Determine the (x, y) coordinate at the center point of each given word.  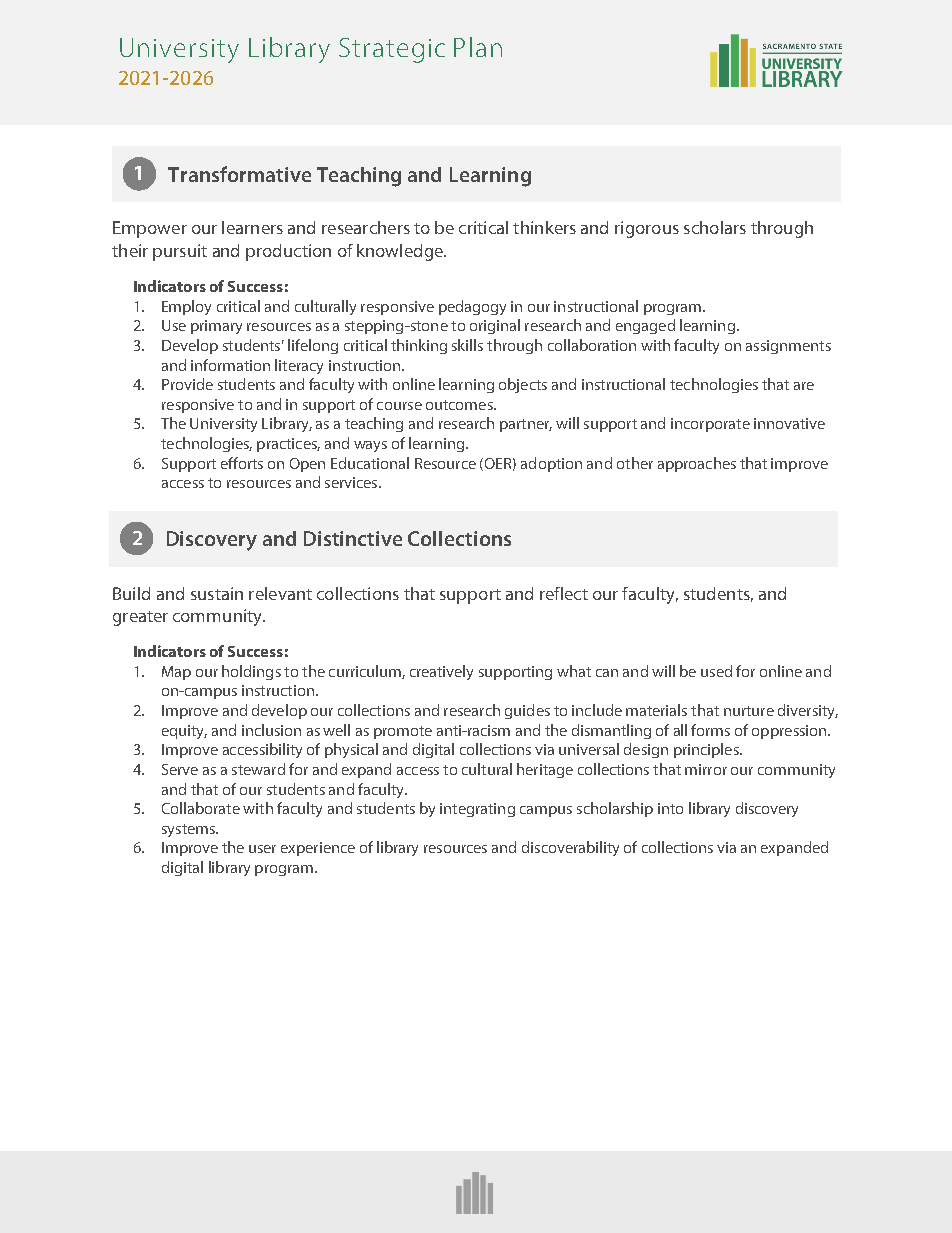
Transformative (239, 174)
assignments (788, 347)
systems (189, 830)
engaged (645, 326)
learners (252, 227)
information (230, 365)
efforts (242, 463)
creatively (441, 672)
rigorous (647, 229)
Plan (478, 47)
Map (176, 673)
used (716, 671)
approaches (697, 464)
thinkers (544, 227)
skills (467, 345)
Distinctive (353, 538)
